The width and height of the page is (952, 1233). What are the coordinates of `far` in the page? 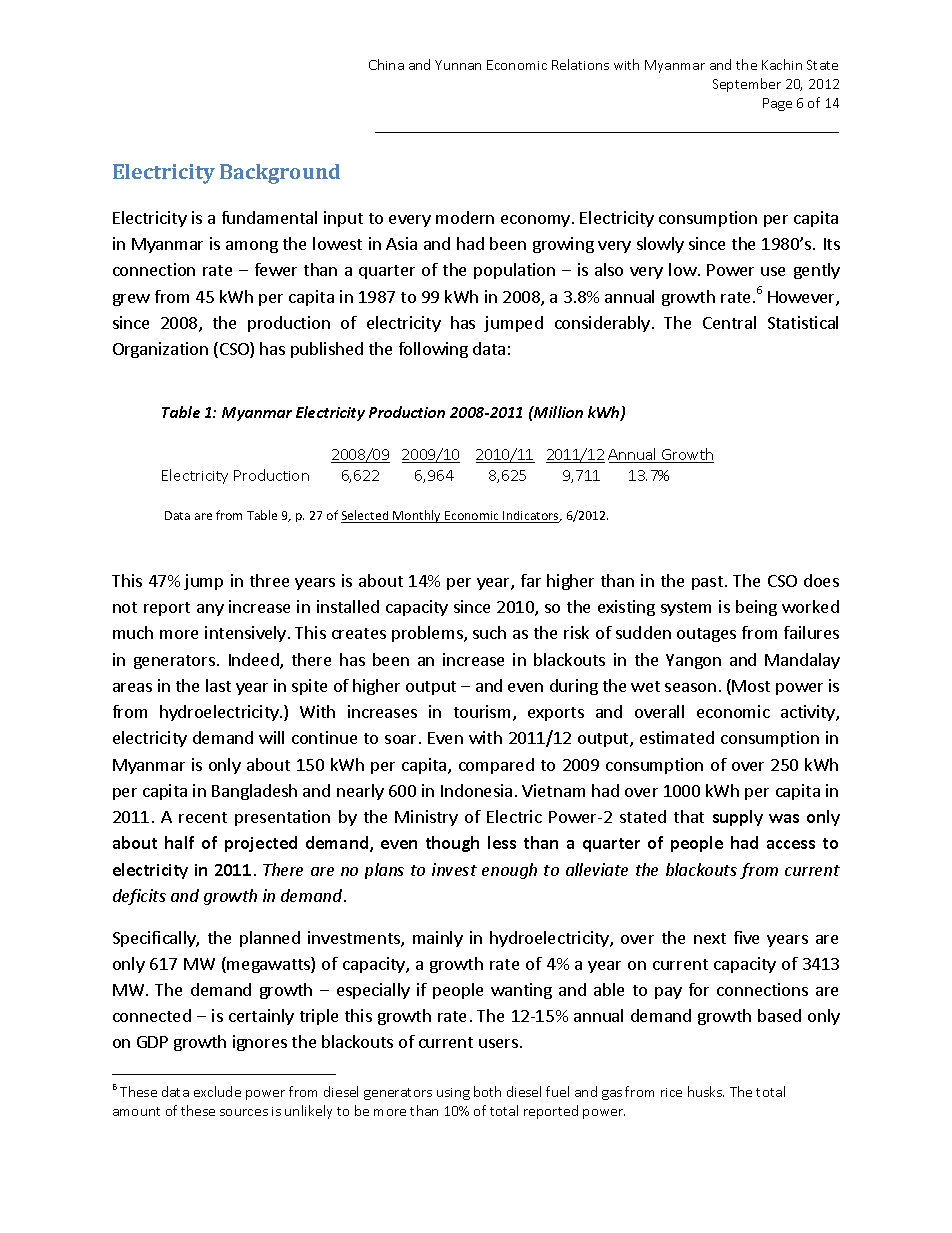 It's located at (531, 580).
